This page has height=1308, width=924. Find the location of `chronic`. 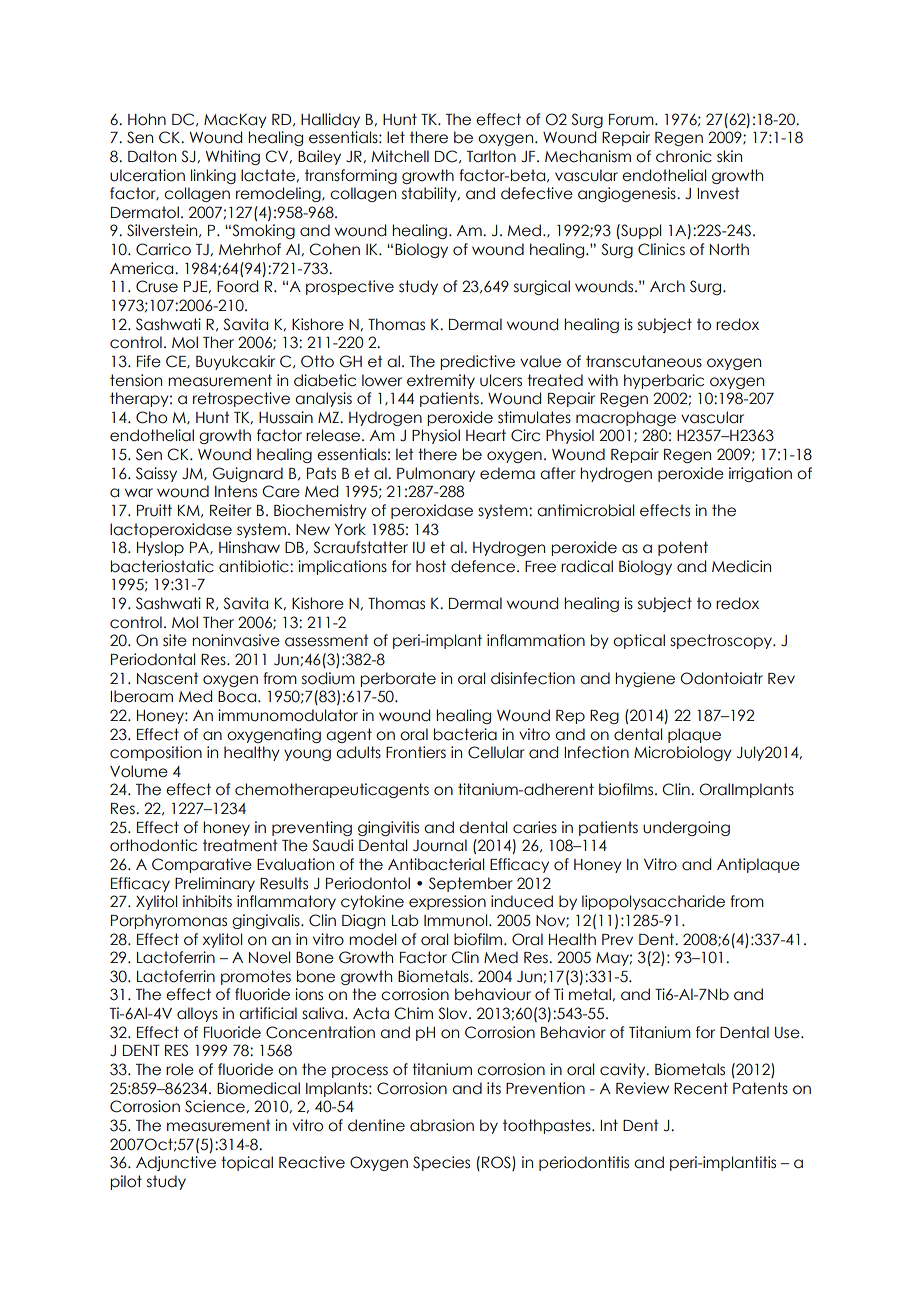

chronic is located at coordinates (684, 156).
